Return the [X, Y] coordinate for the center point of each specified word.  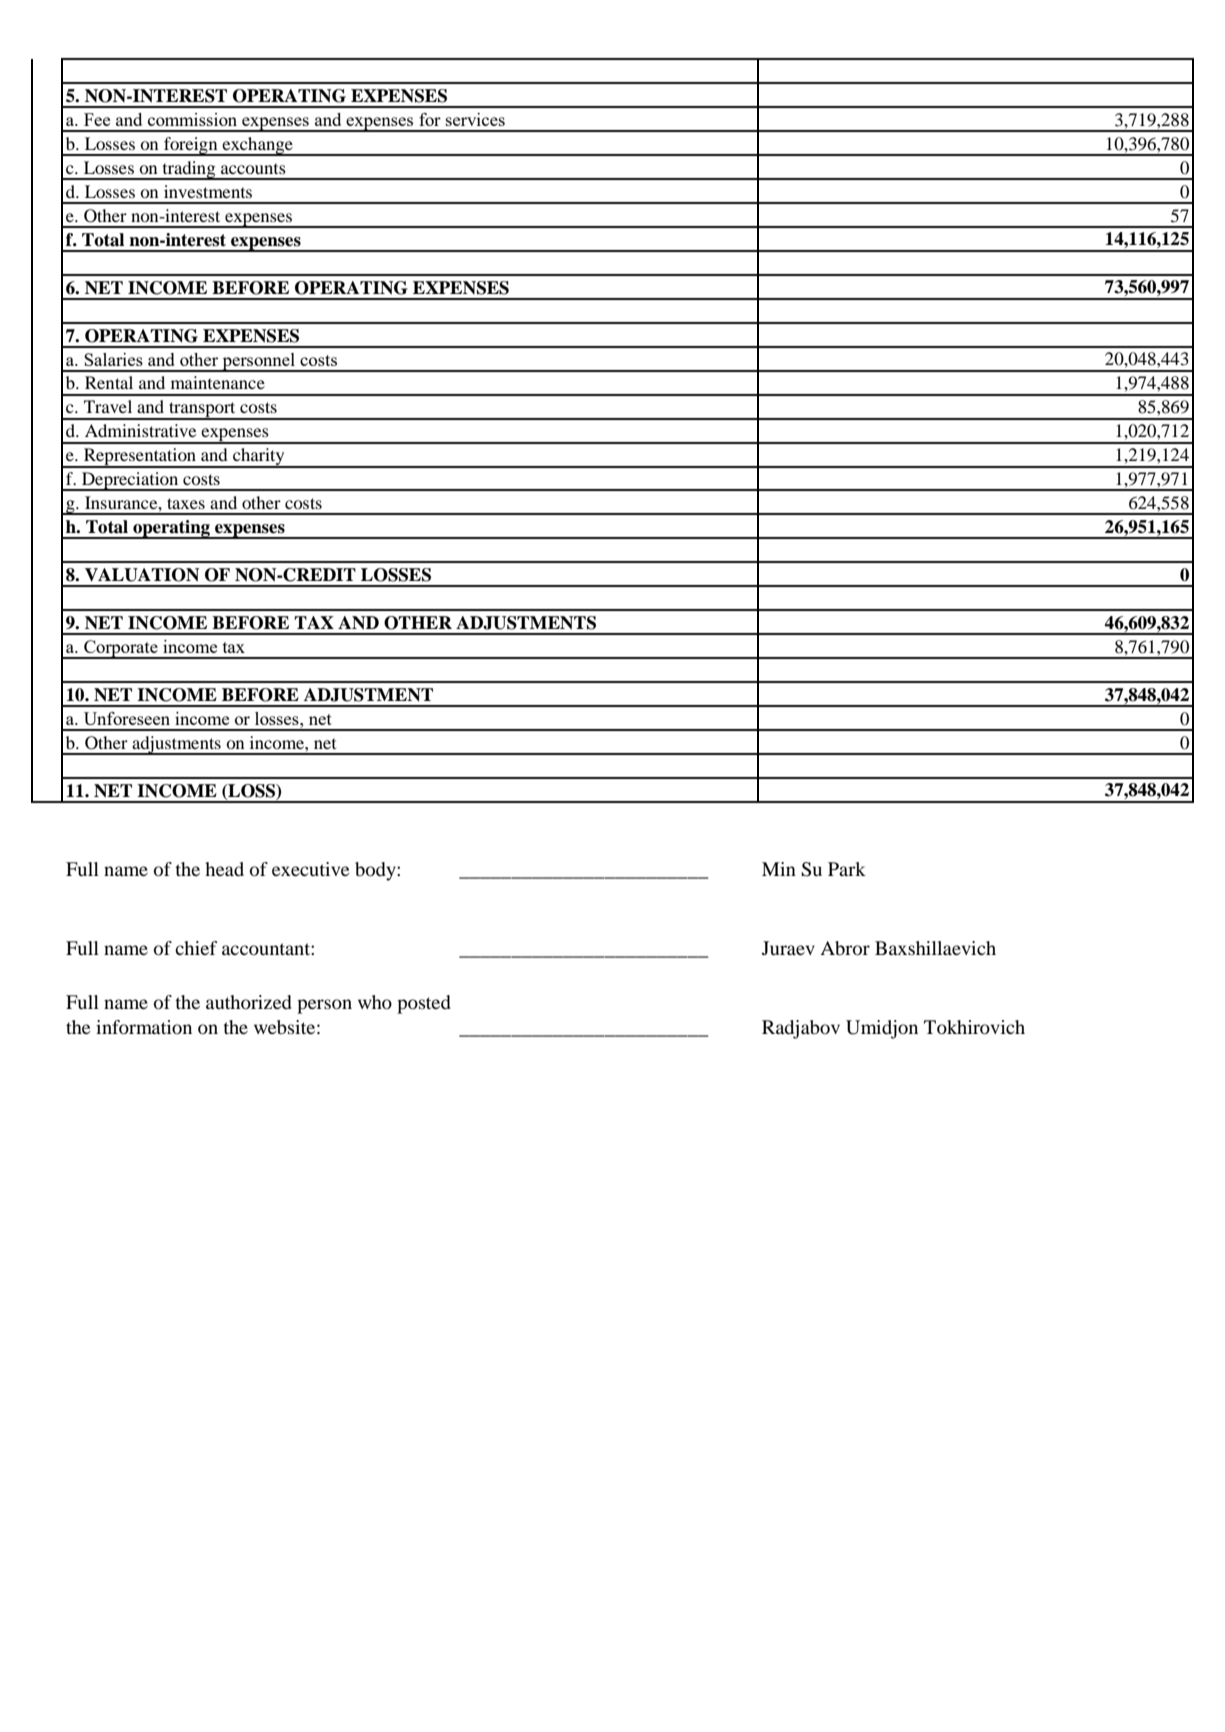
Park [847, 869]
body [376, 871]
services [475, 119]
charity [259, 458]
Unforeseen [127, 718]
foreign [191, 146]
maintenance [218, 382]
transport [202, 411]
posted [424, 1004]
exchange [257, 146]
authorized [249, 1002]
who [375, 1002]
